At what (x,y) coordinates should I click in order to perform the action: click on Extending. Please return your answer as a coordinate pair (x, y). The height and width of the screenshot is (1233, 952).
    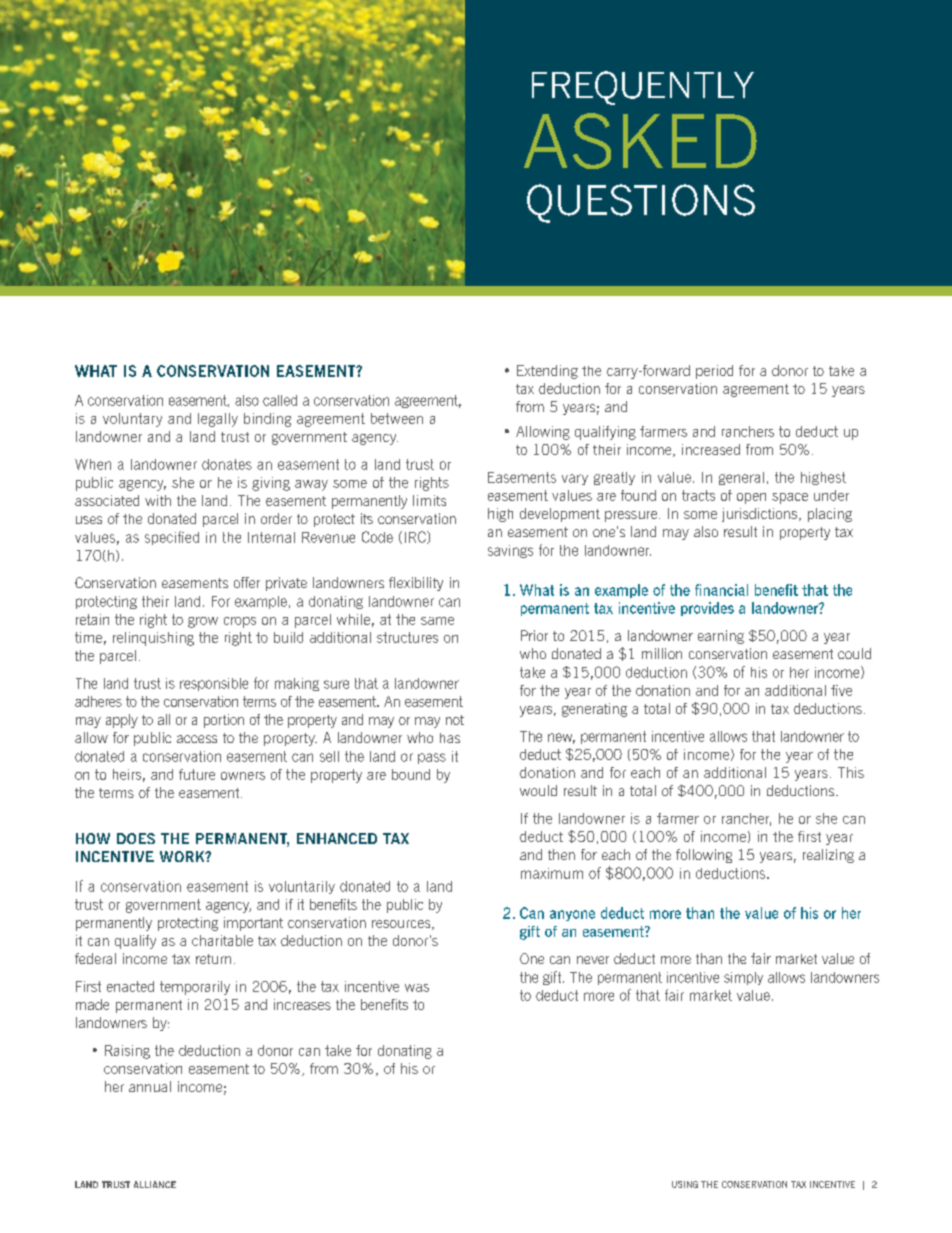
    Looking at the image, I should click on (547, 372).
